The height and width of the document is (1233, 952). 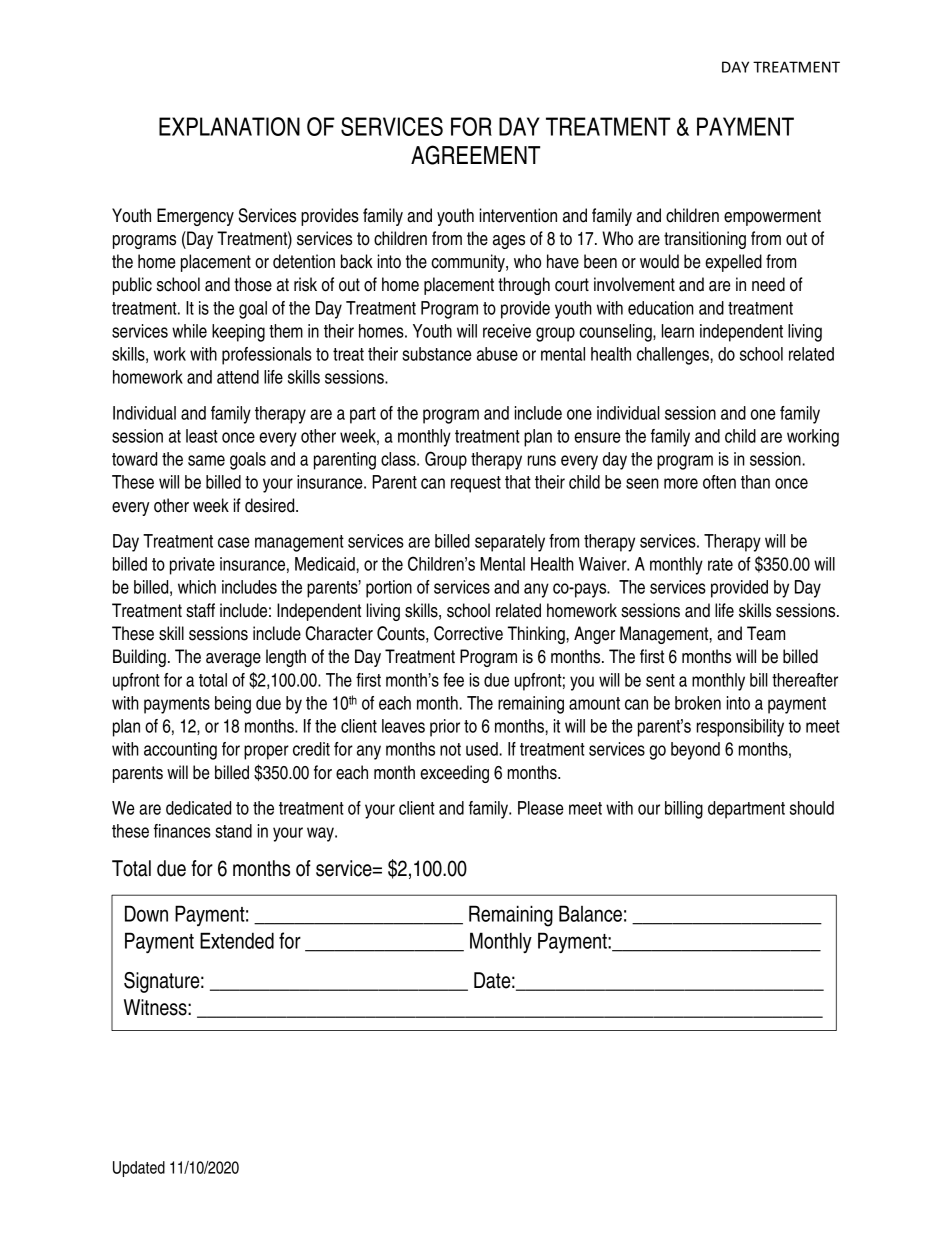 What do you see at coordinates (475, 155) in the document?
I see `AGREEMENT` at bounding box center [475, 155].
